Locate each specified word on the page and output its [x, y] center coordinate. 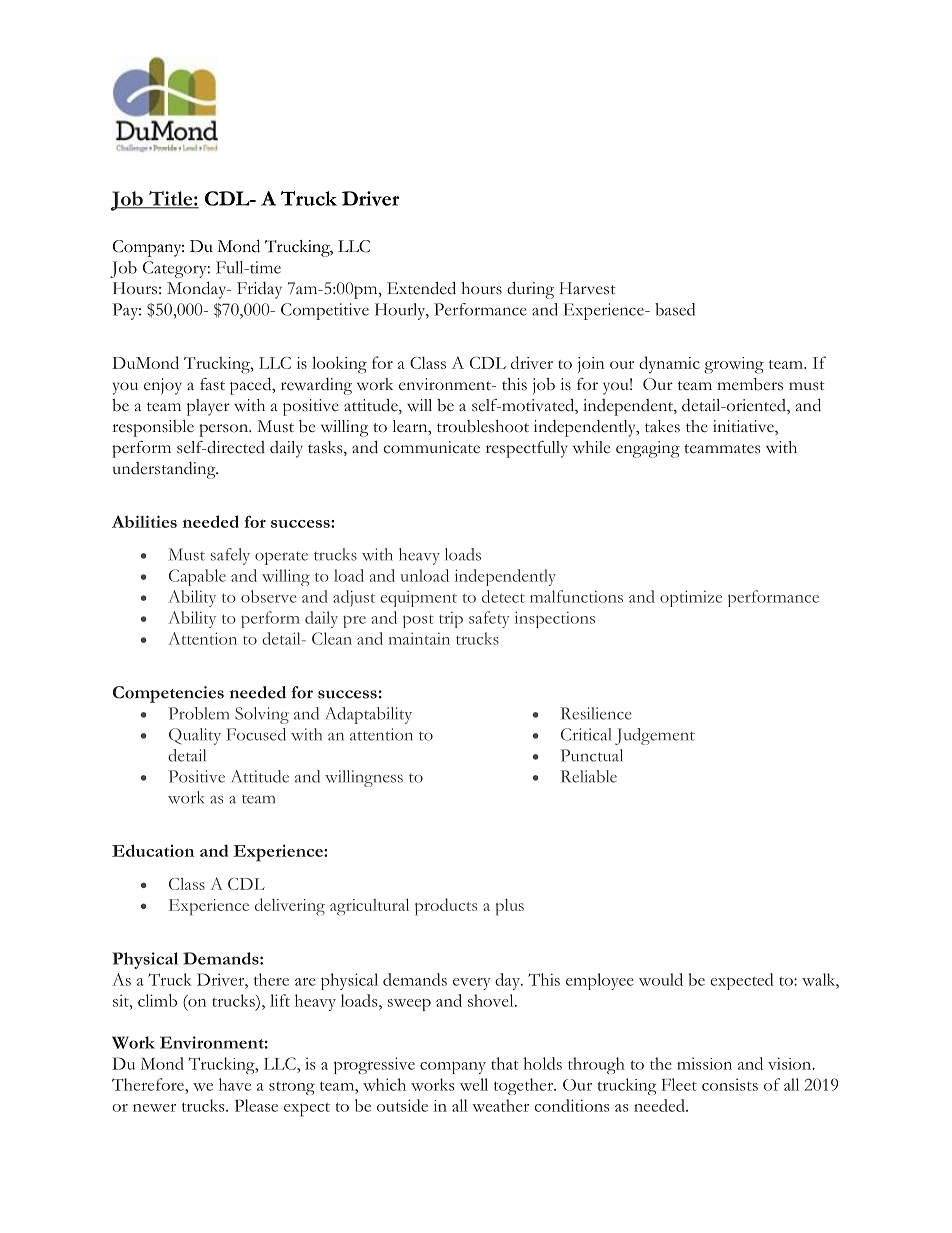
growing [734, 365]
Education [153, 850]
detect [503, 596]
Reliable [589, 776]
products [446, 907]
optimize [691, 598]
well [474, 1084]
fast [212, 384]
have [235, 1084]
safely [230, 556]
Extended [421, 288]
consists [730, 1084]
